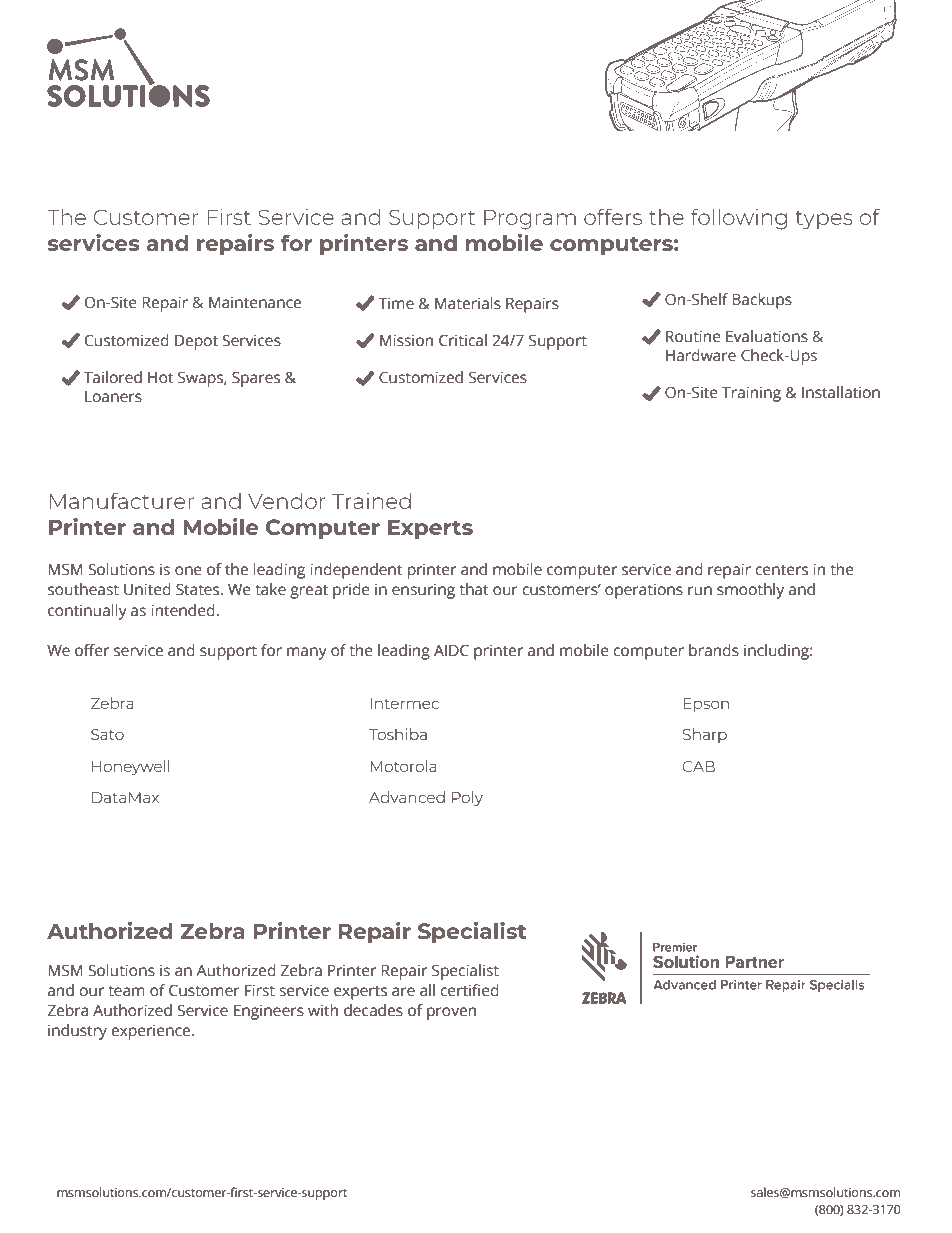  What do you see at coordinates (530, 219) in the screenshot?
I see `Program` at bounding box center [530, 219].
